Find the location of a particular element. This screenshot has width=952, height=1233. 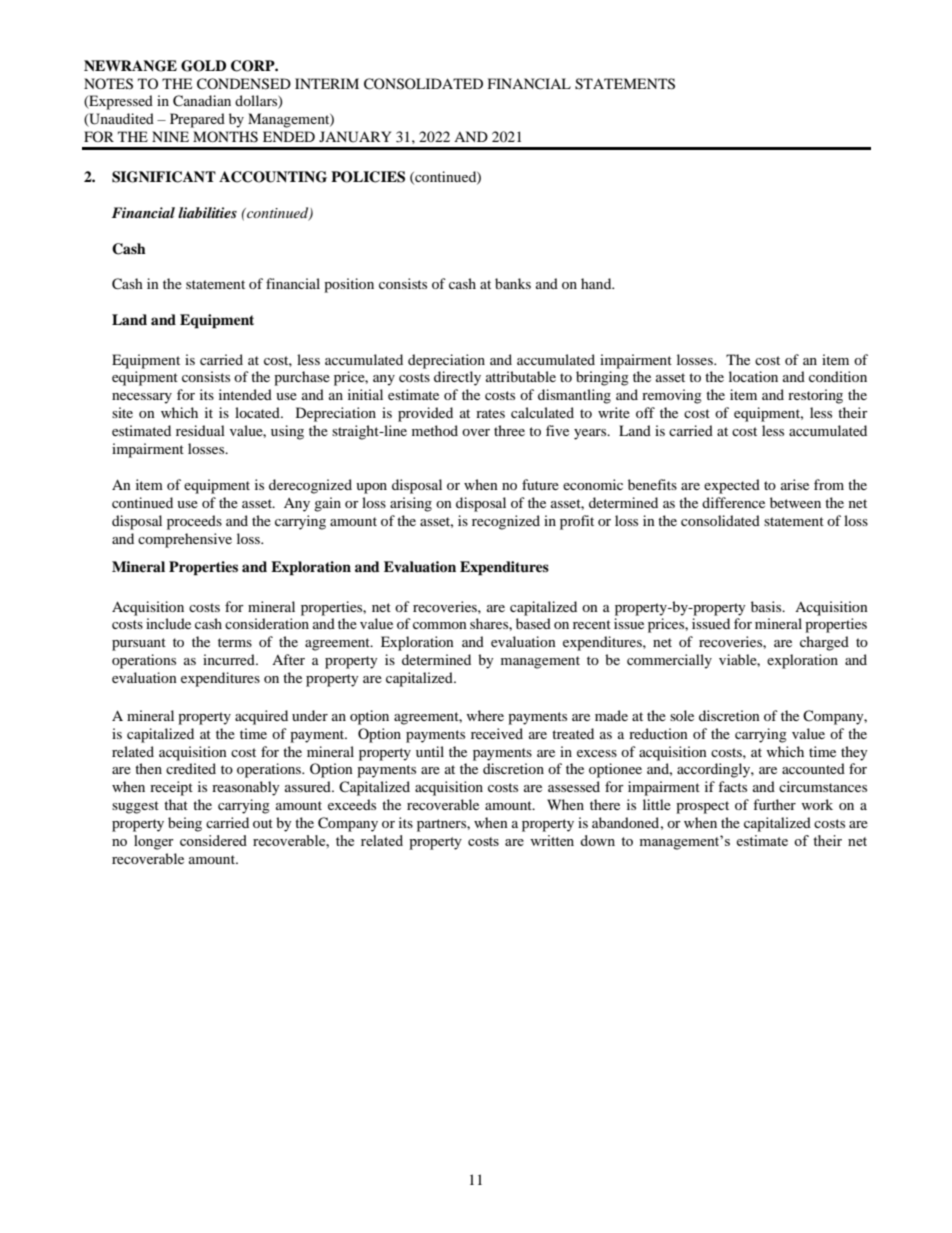

location is located at coordinates (753, 376).
